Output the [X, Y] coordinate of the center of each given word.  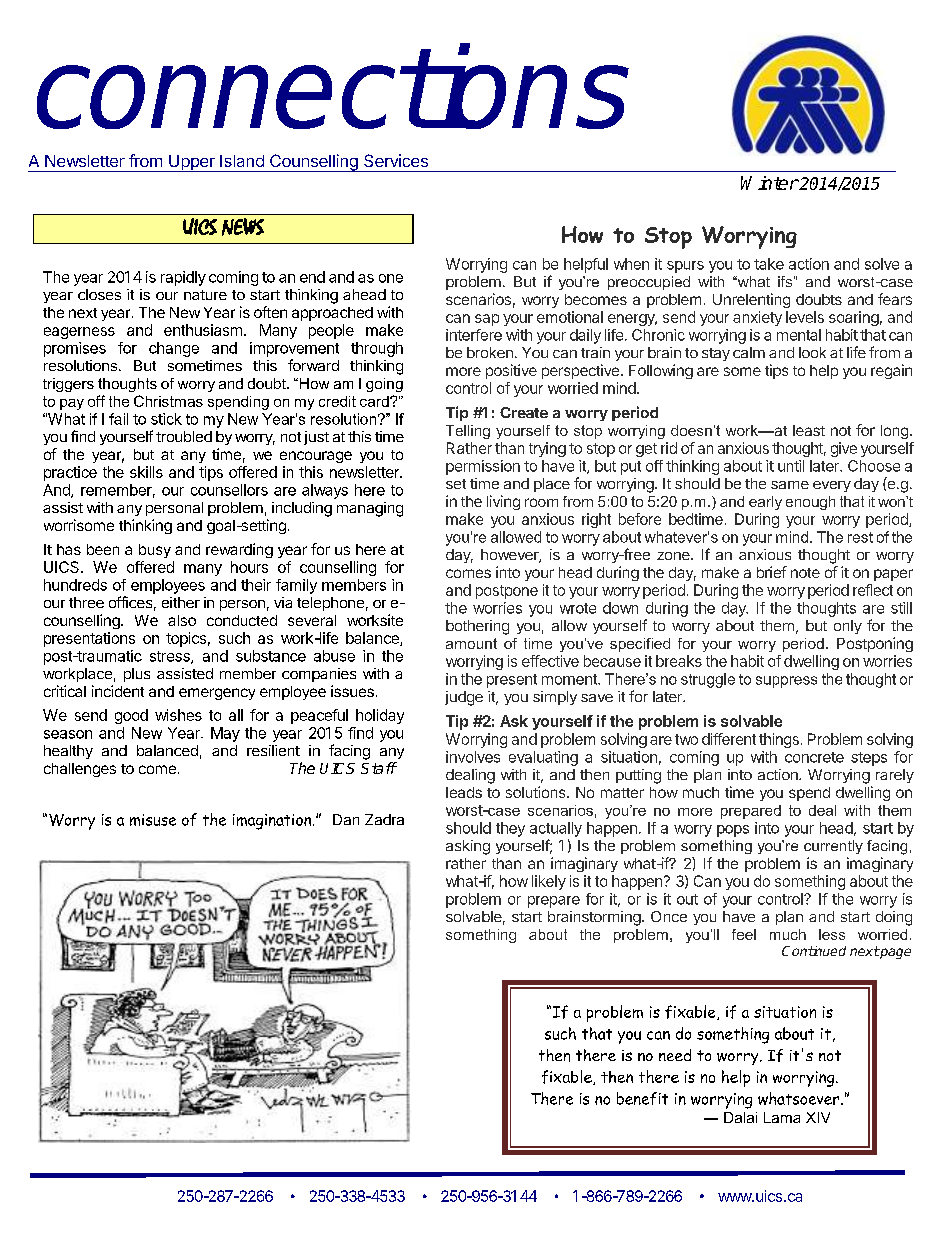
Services [396, 160]
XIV [818, 1117]
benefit [642, 1098]
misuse [153, 820]
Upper [192, 163]
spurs [685, 267]
